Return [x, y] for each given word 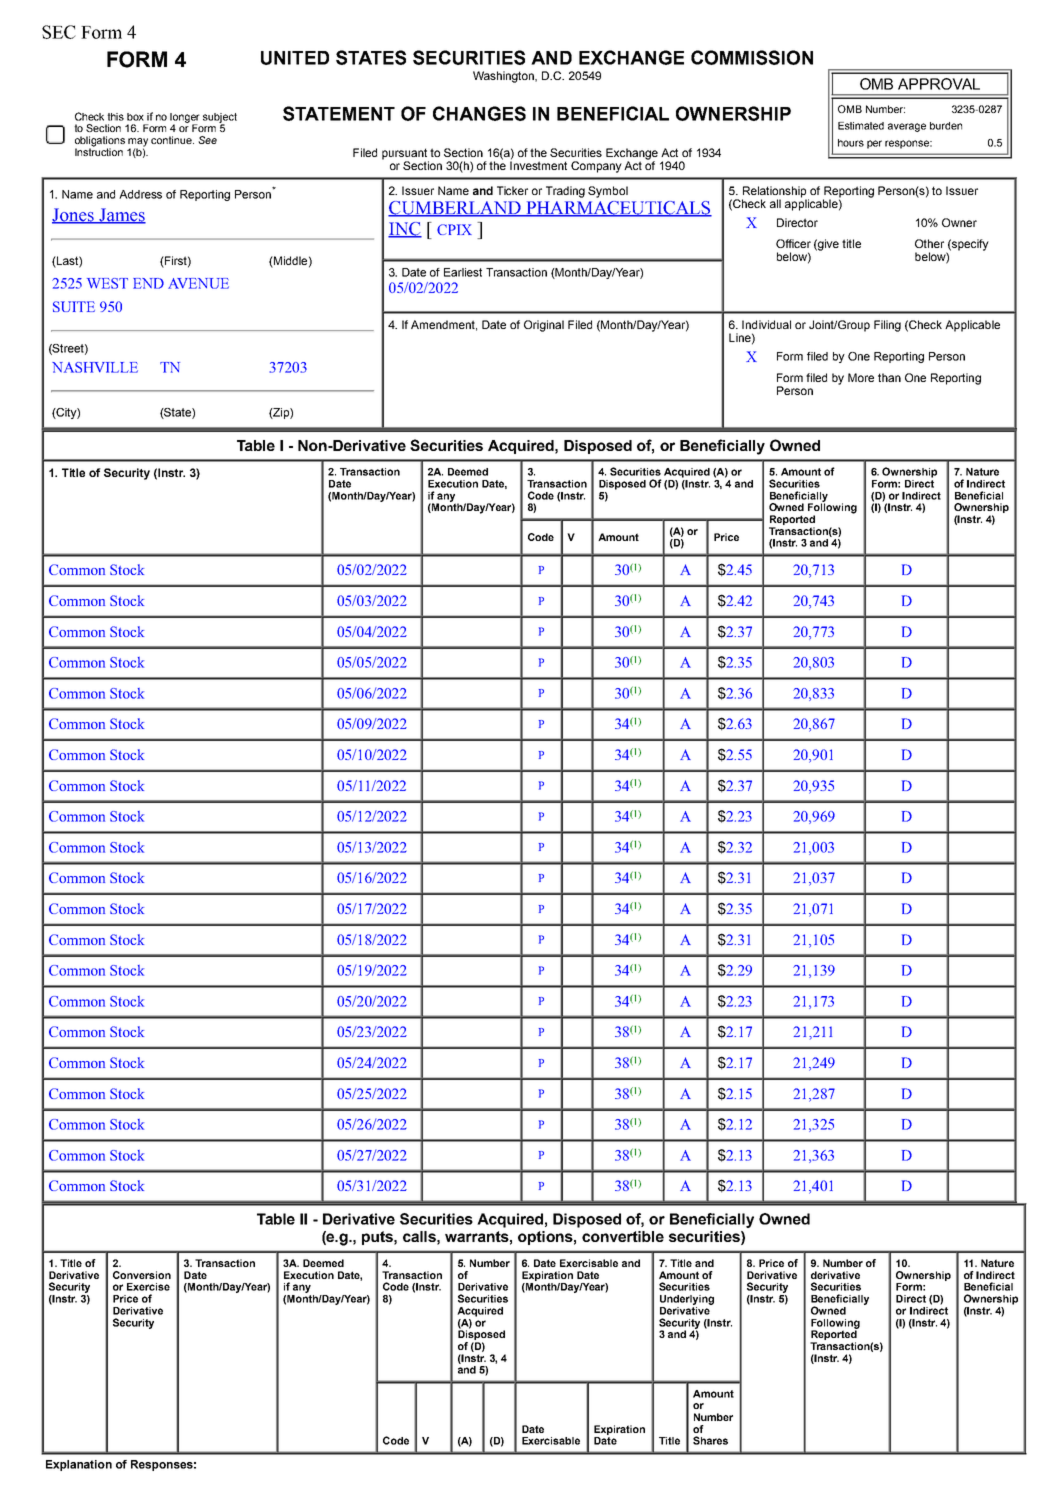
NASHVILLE [95, 367]
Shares [710, 1440]
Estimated [861, 126]
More [861, 377]
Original [544, 326]
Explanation [79, 1465]
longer [185, 119]
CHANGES [479, 113]
